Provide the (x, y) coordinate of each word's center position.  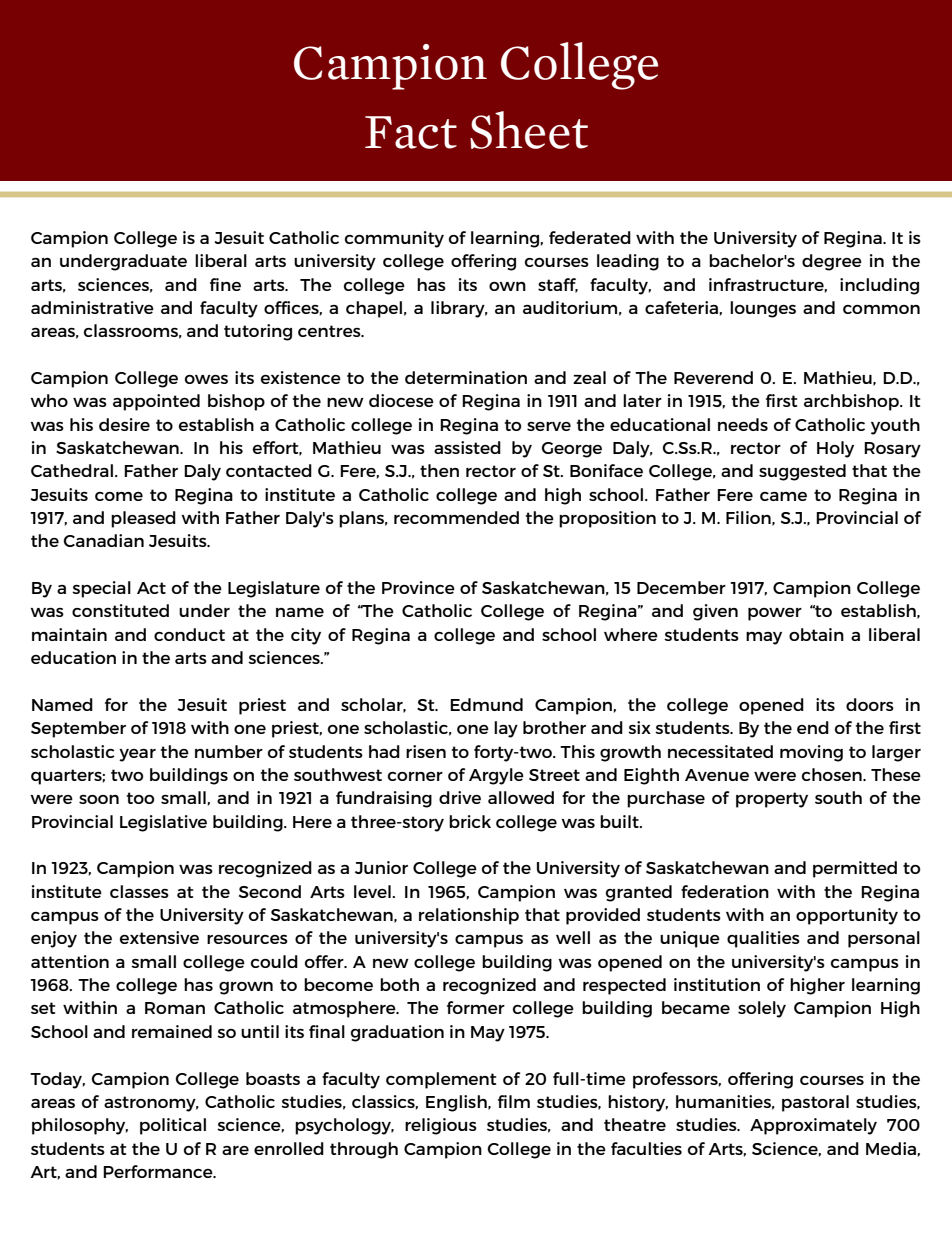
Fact (411, 132)
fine (225, 284)
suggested (802, 472)
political (173, 1126)
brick (470, 821)
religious (441, 1126)
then (439, 470)
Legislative (163, 823)
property (772, 800)
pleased (143, 519)
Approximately (813, 1126)
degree (832, 262)
